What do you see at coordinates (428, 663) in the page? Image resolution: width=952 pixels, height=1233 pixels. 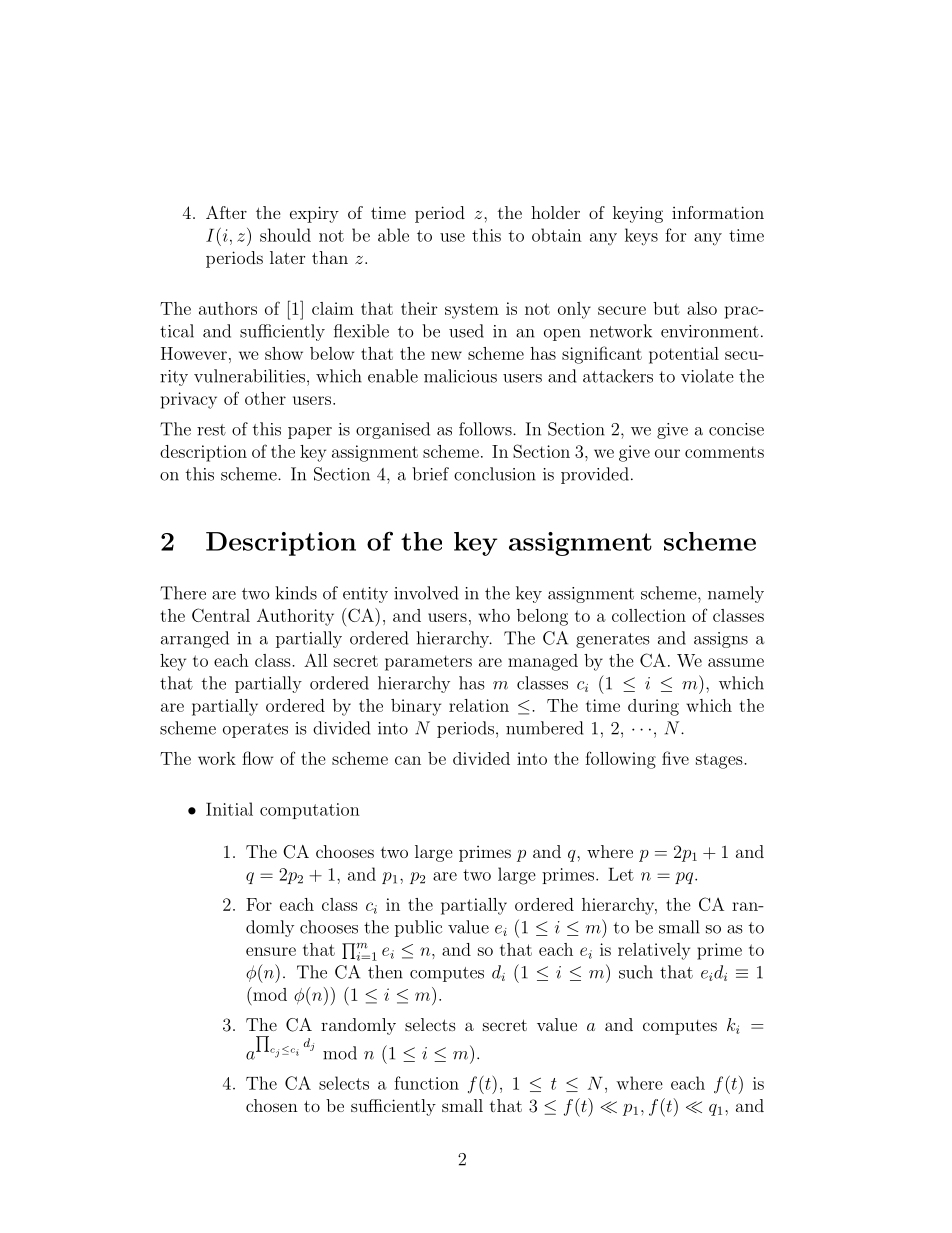 I see `parameters` at bounding box center [428, 663].
